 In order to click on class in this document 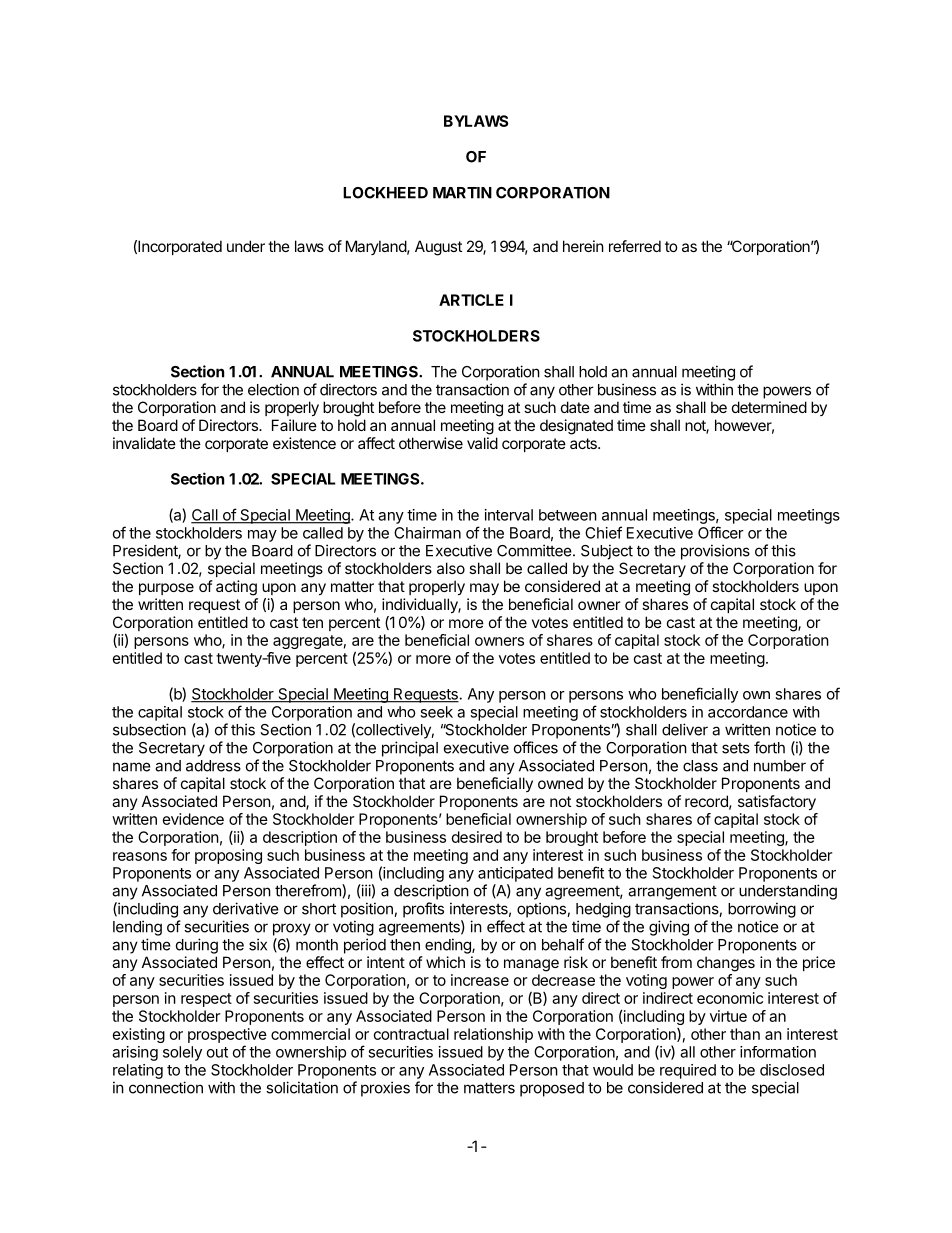, I will do `click(700, 766)`.
